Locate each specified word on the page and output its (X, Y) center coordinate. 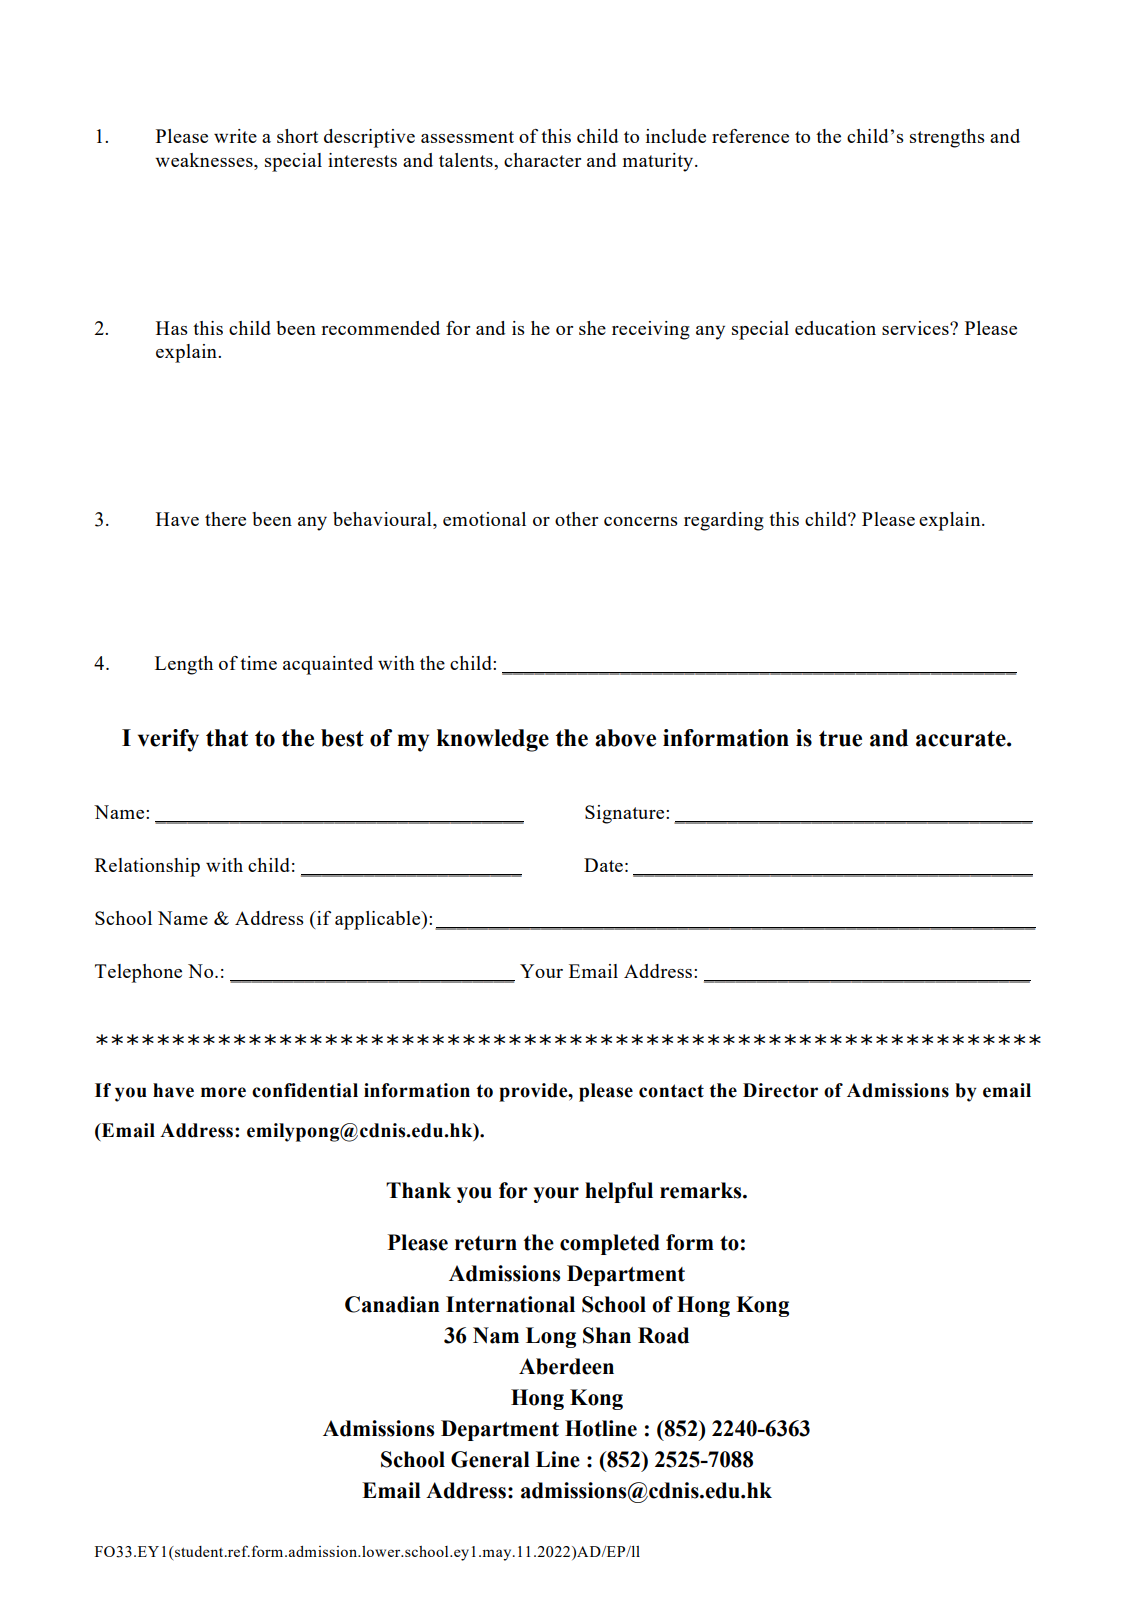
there (225, 519)
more (223, 1092)
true (840, 738)
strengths (947, 138)
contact (671, 1091)
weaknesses (205, 161)
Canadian (392, 1304)
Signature (626, 814)
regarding (724, 521)
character (542, 160)
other (576, 519)
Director (780, 1090)
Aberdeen (566, 1366)
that (227, 738)
